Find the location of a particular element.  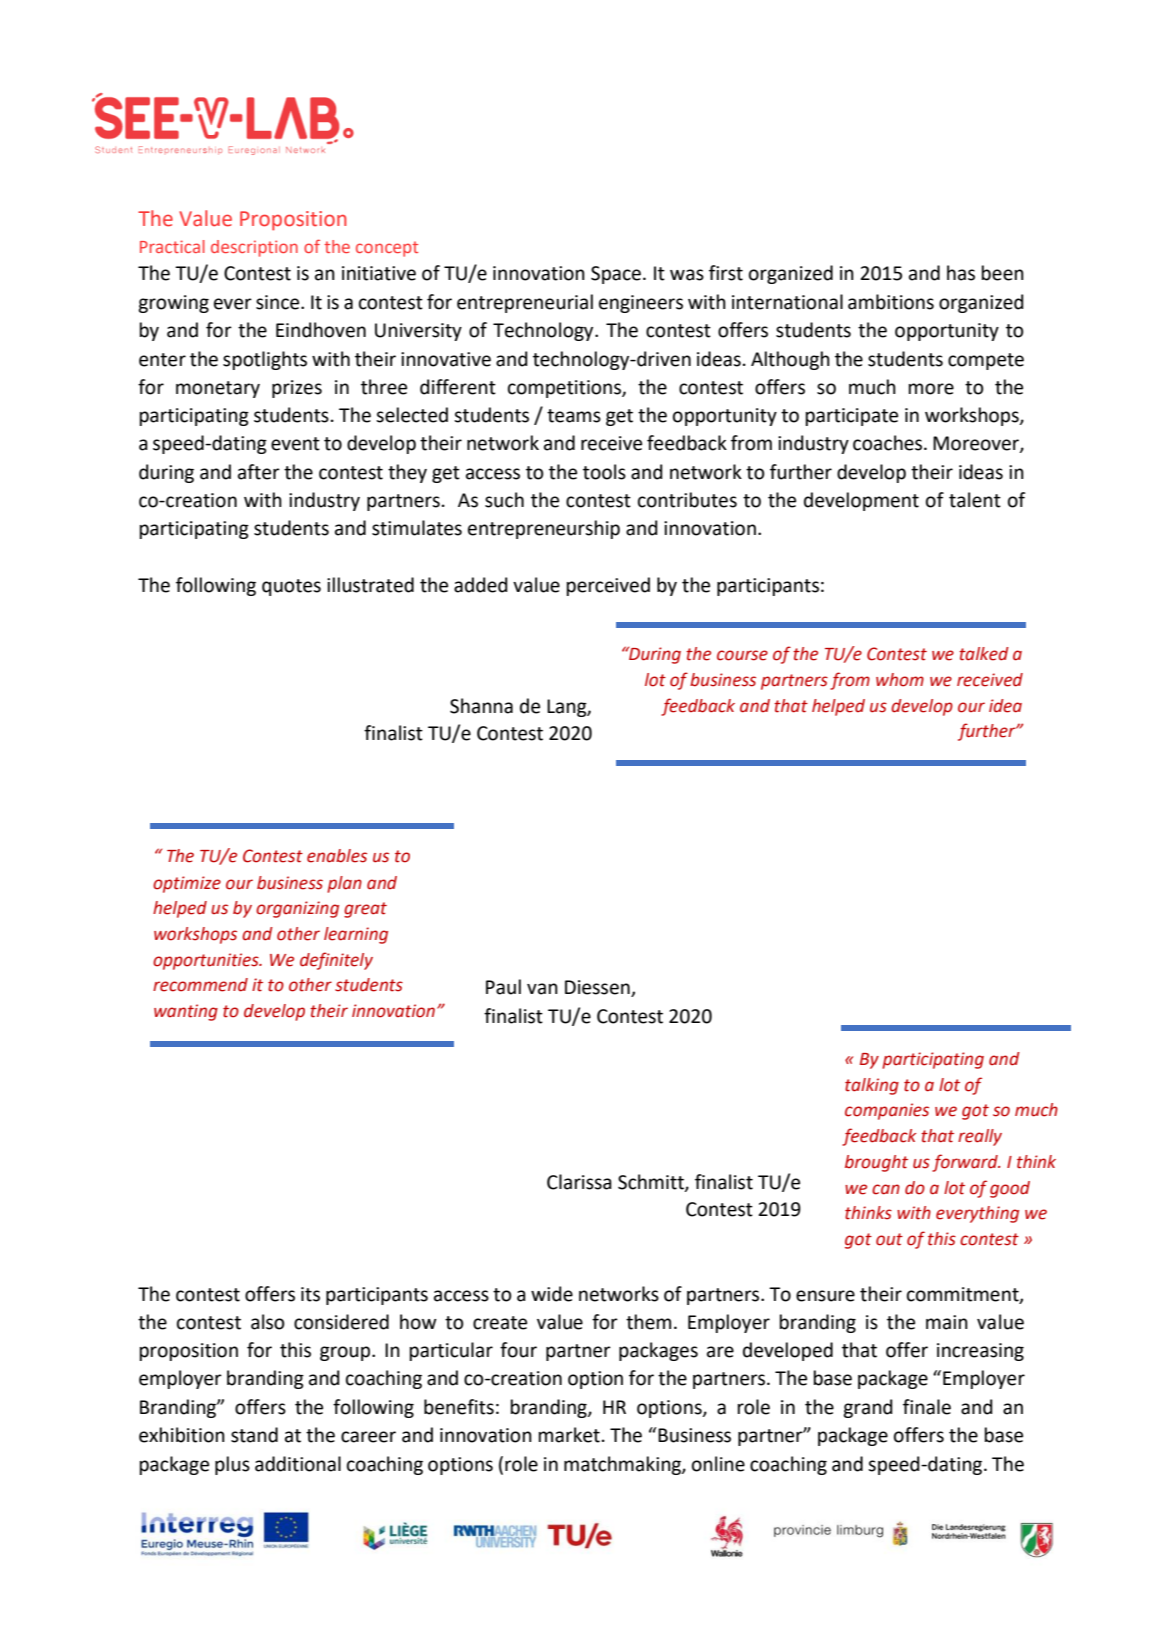

Space is located at coordinates (616, 275).
